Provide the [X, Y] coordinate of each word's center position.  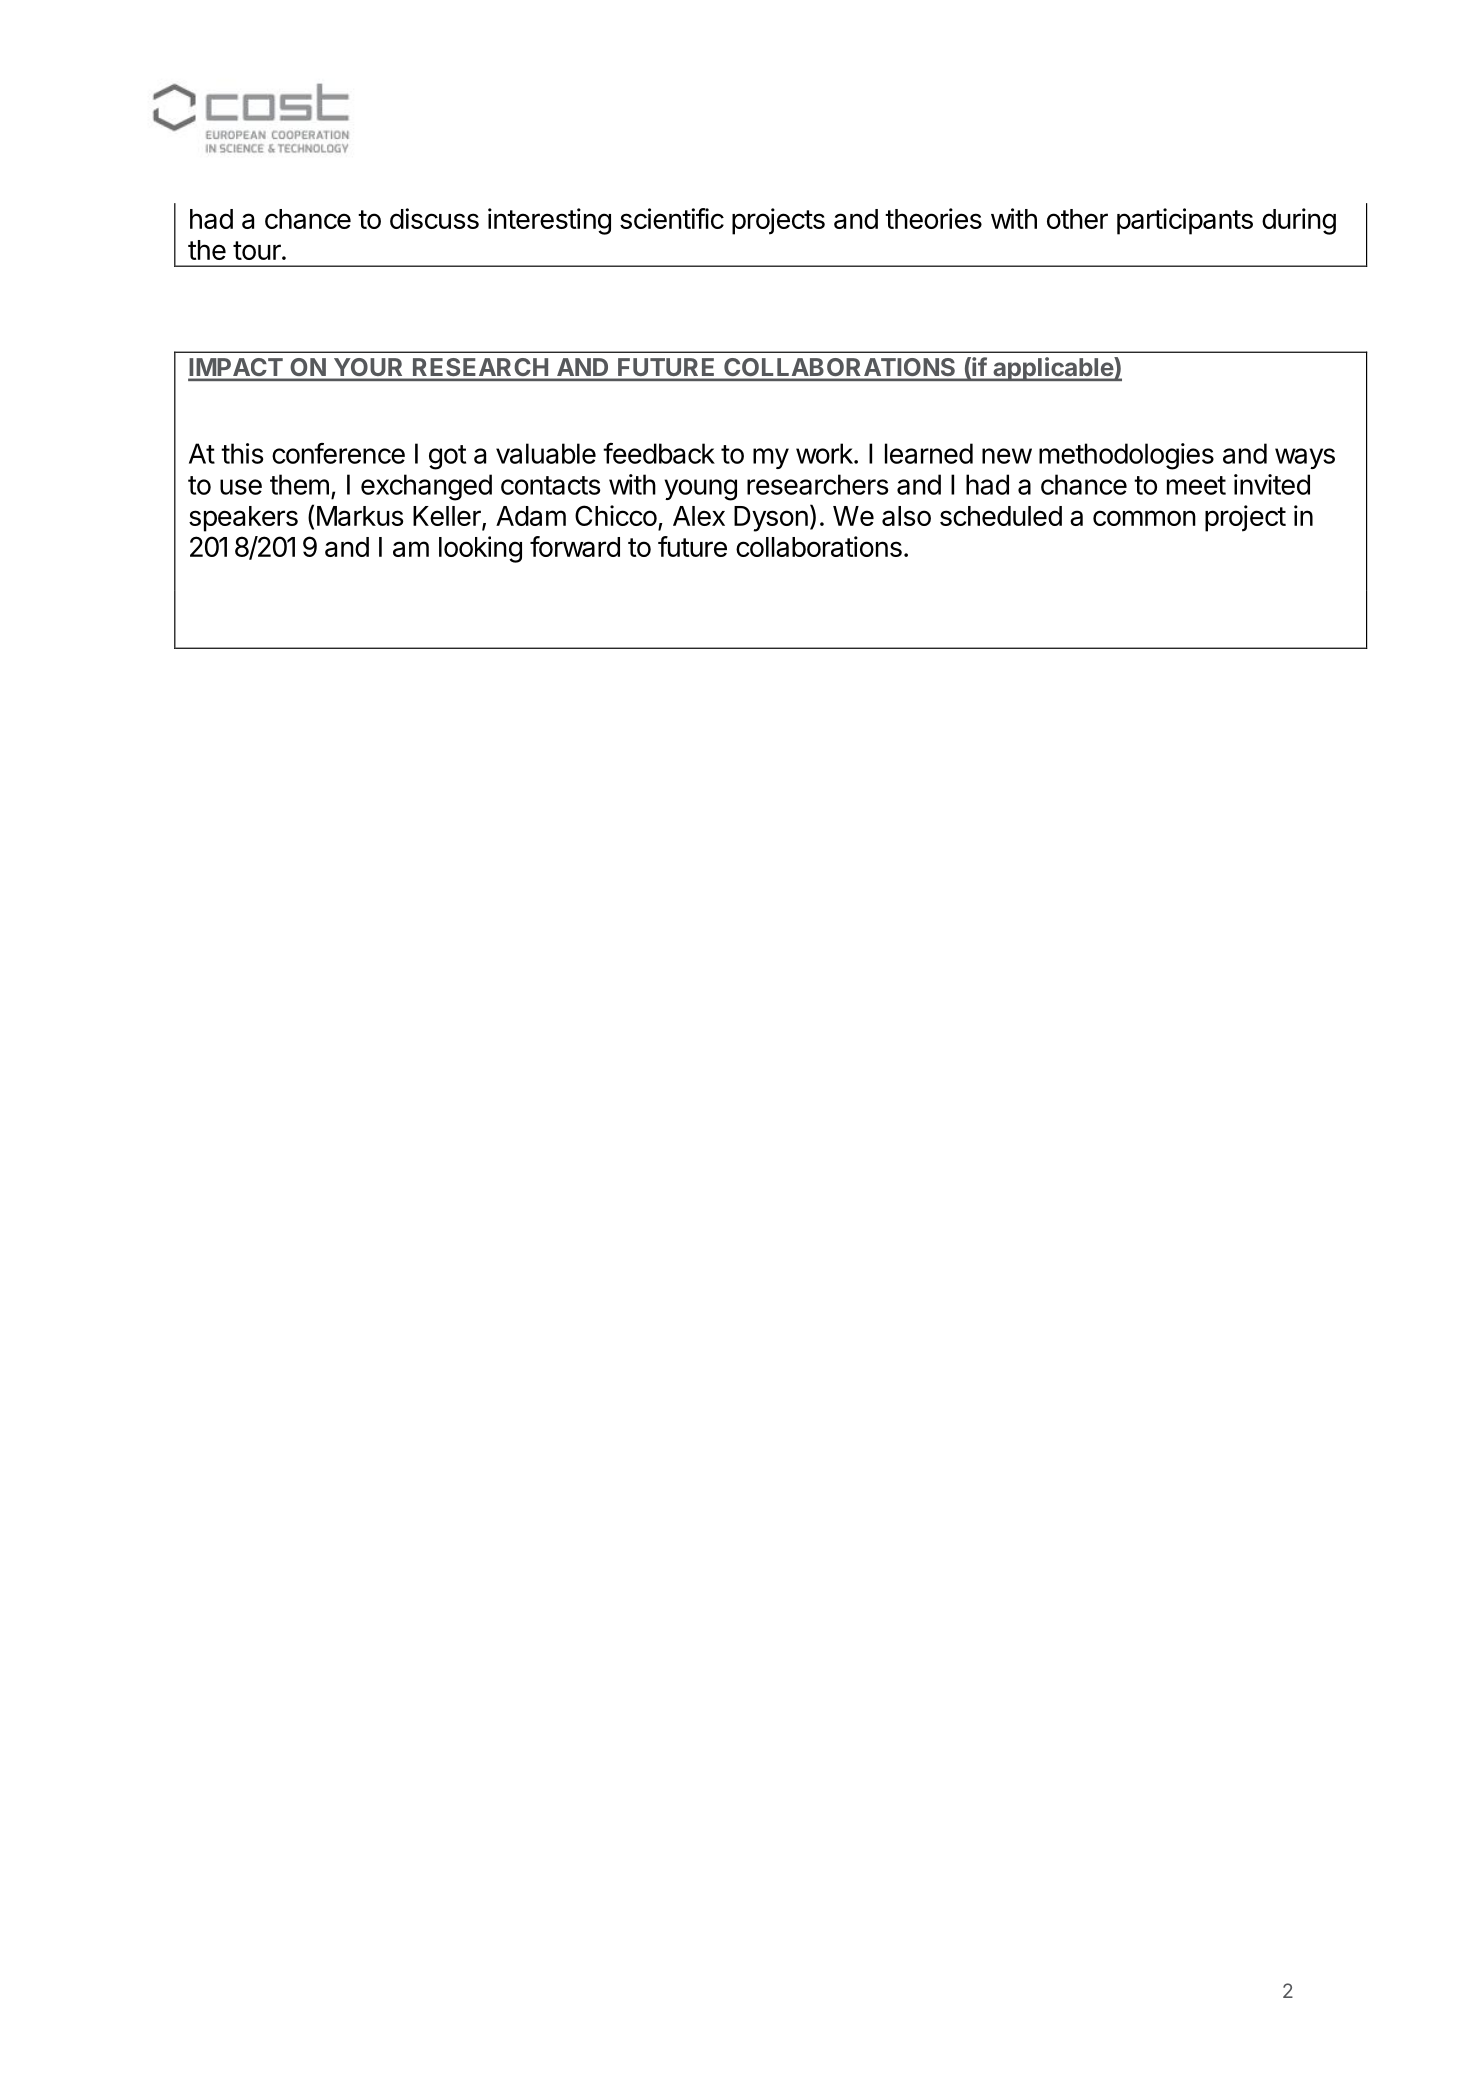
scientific [672, 218]
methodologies [1126, 456]
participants [1185, 221]
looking [480, 549]
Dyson [771, 519]
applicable [1053, 369]
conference [338, 453]
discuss [434, 218]
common [1144, 518]
